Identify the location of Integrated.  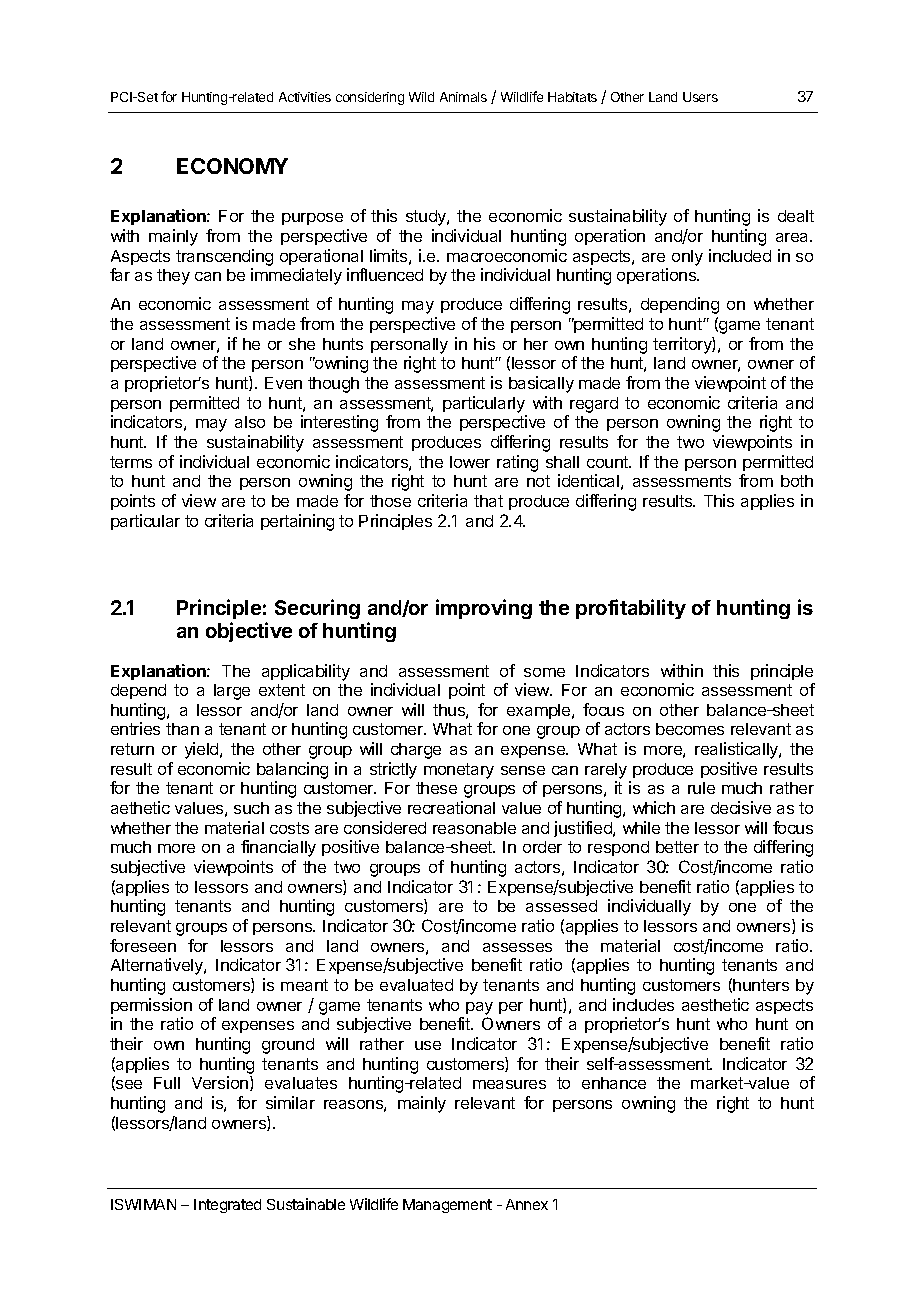
(227, 1206).
